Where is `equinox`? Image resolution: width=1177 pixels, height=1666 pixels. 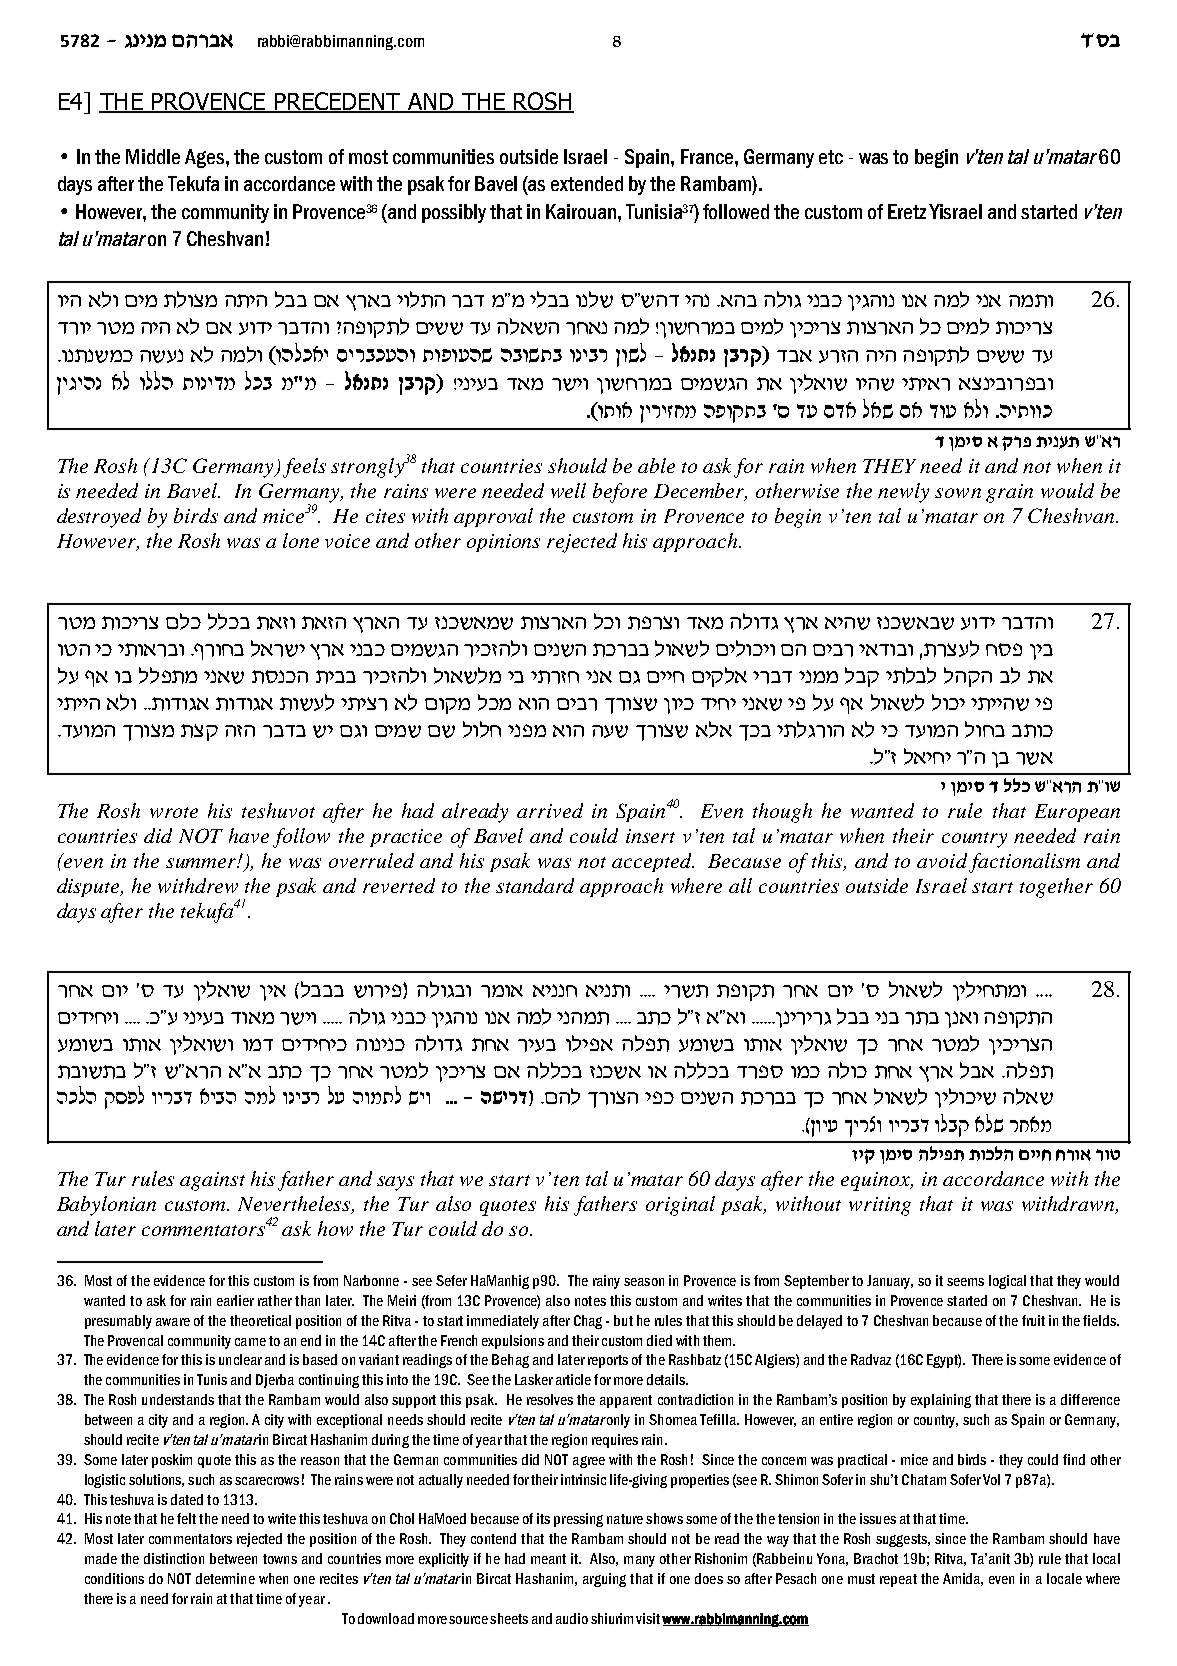 equinox is located at coordinates (877, 1181).
